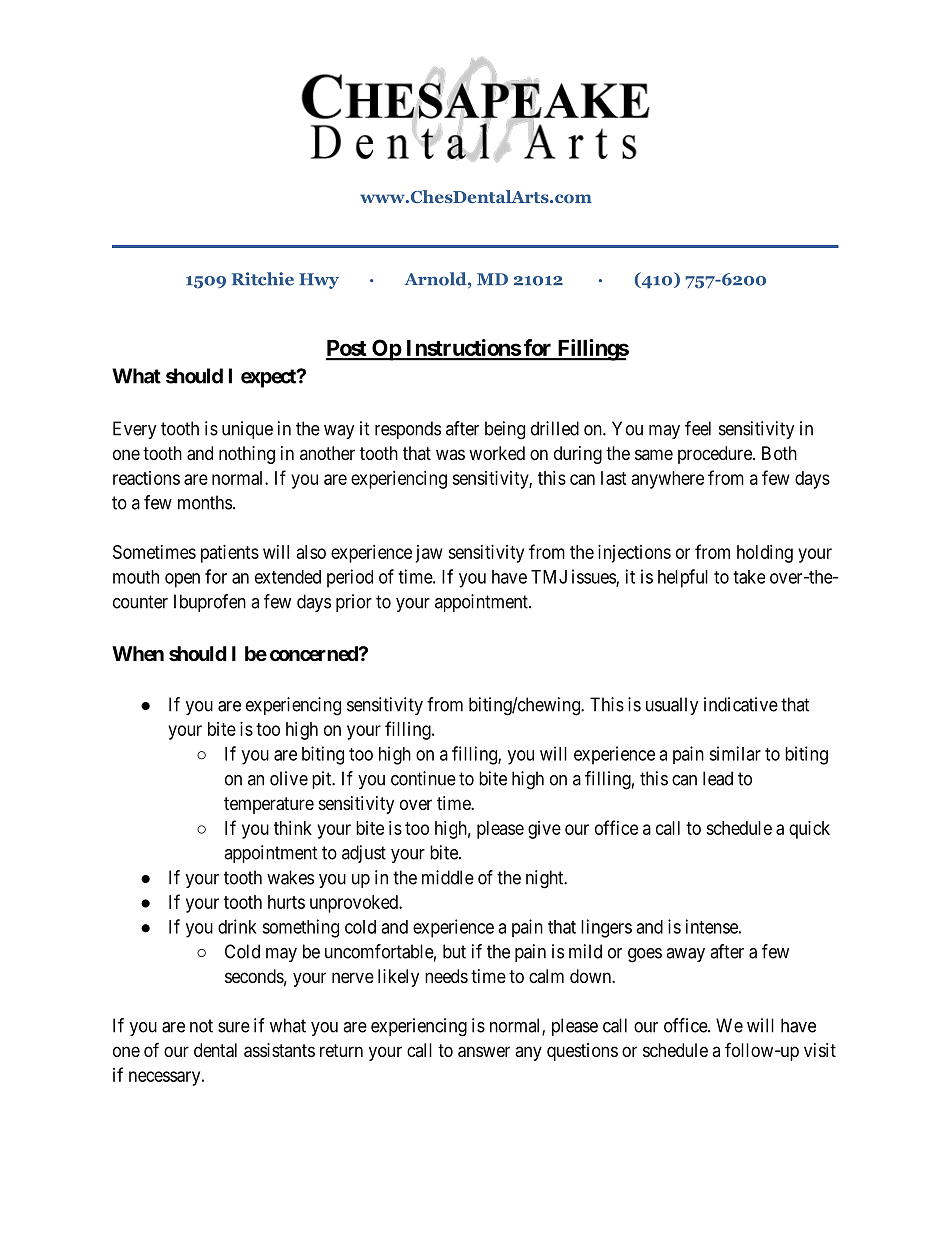 Image resolution: width=952 pixels, height=1233 pixels. What do you see at coordinates (319, 281) in the page?
I see `Hwy` at bounding box center [319, 281].
